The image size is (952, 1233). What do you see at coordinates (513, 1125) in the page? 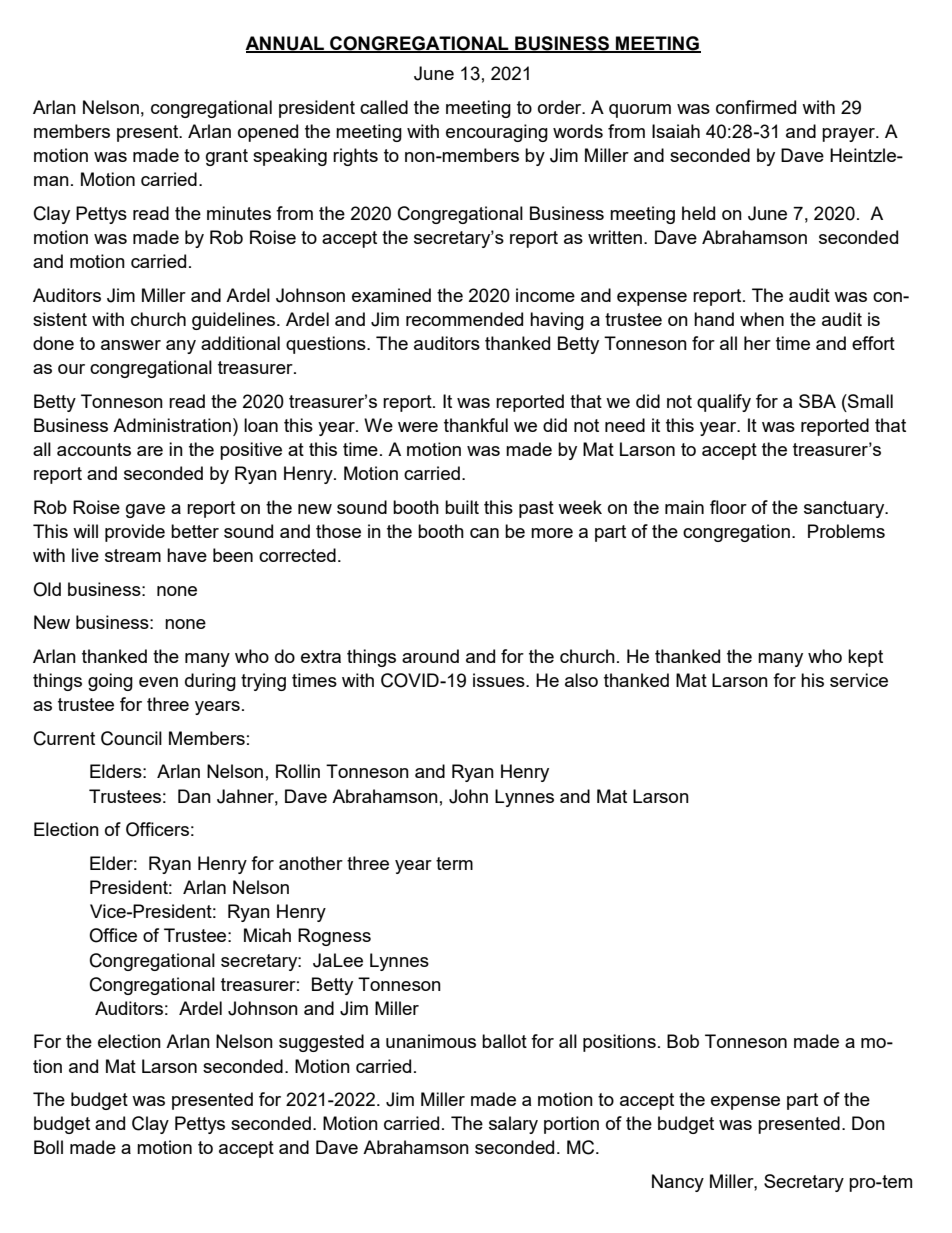
I see `salary` at bounding box center [513, 1125].
